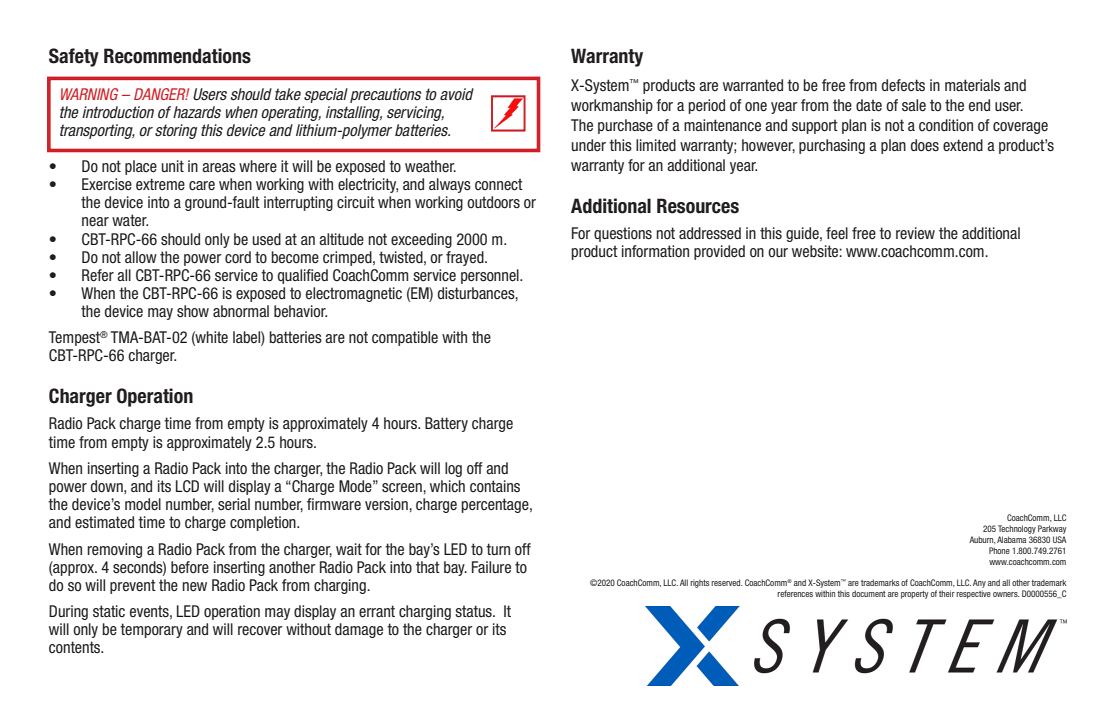  I want to click on materials, so click(972, 85).
